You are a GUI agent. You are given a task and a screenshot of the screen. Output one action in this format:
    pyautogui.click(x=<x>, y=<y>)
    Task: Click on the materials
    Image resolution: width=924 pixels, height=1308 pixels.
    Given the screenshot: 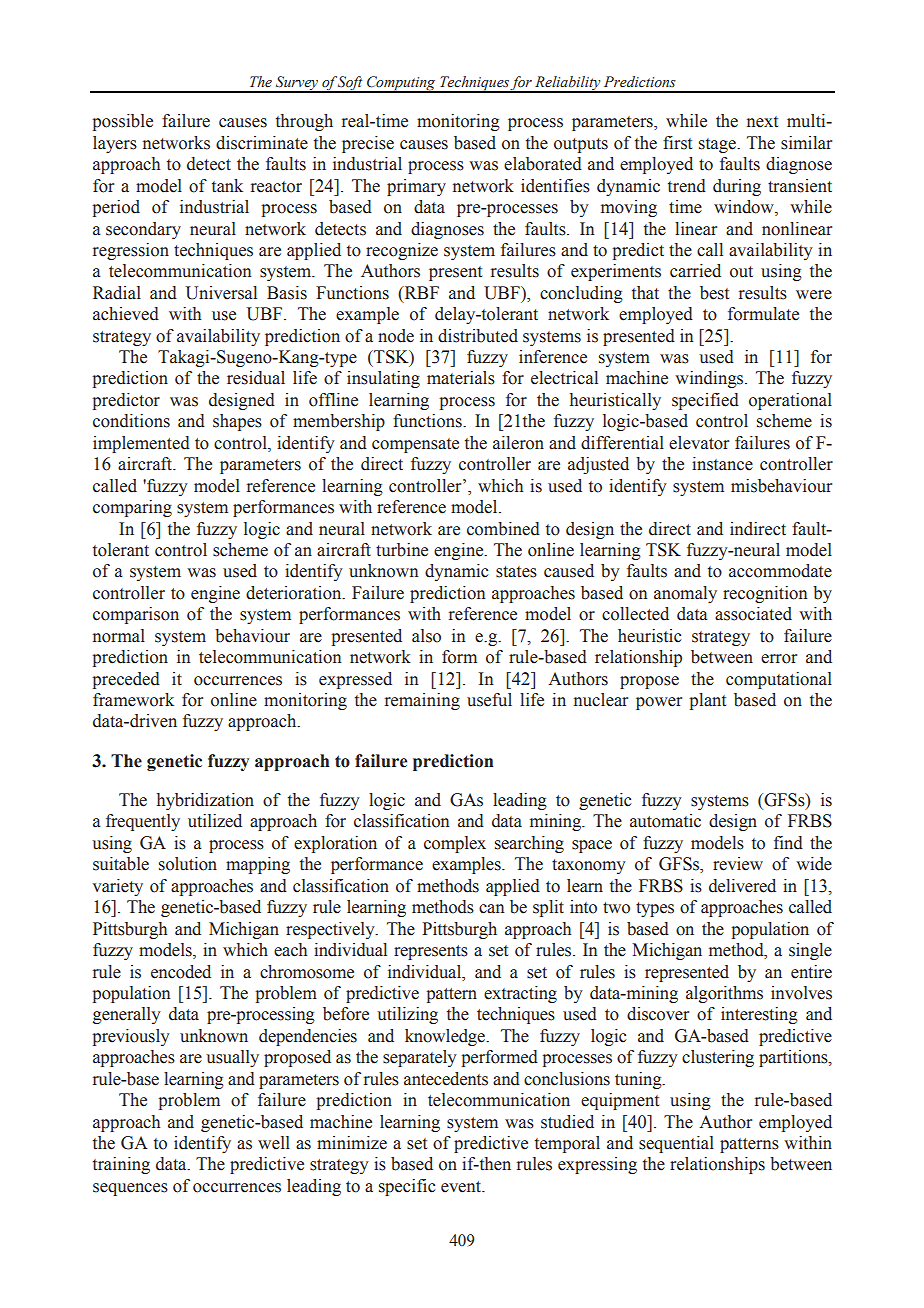 What is the action you would take?
    pyautogui.click(x=461, y=378)
